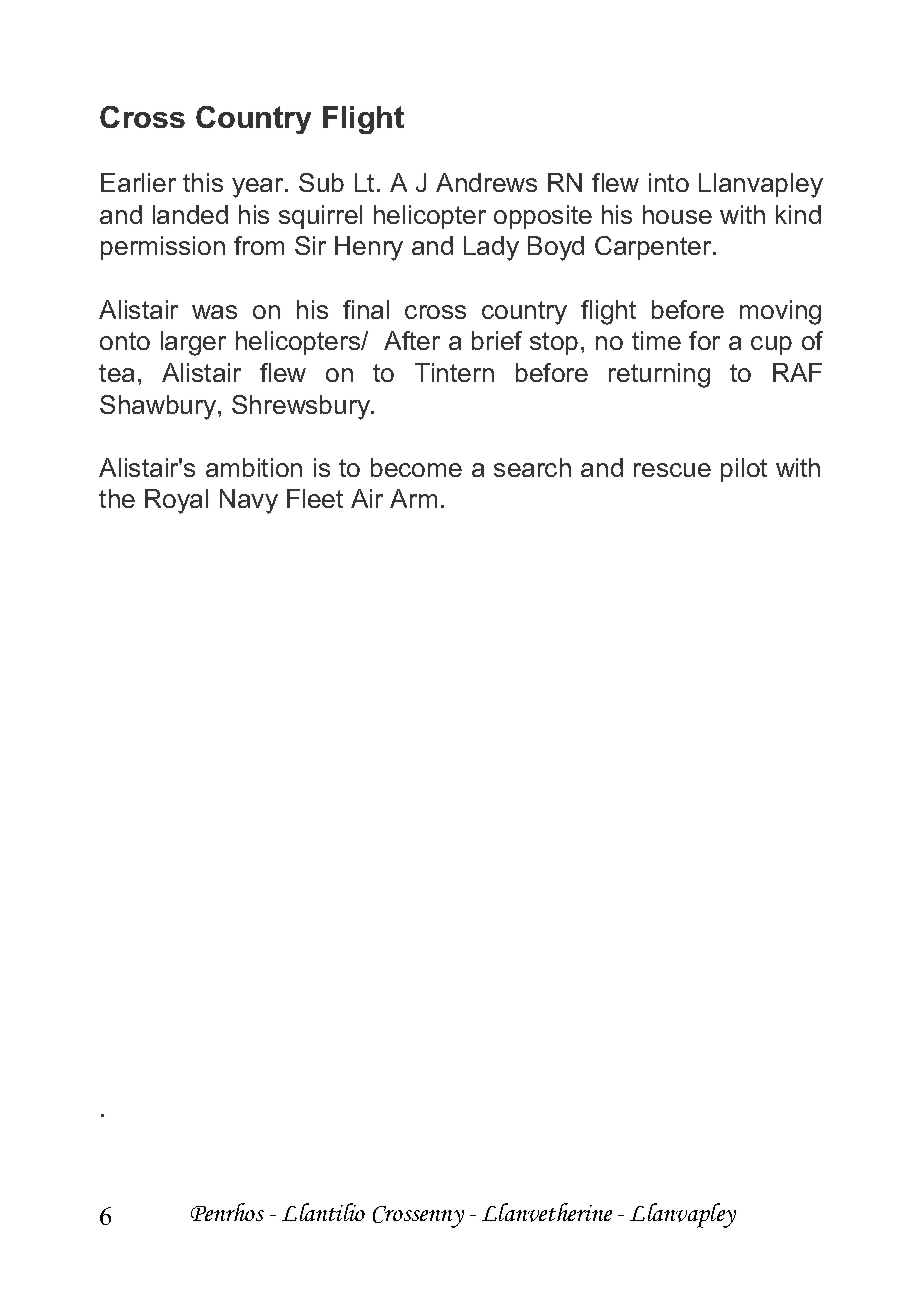 The height and width of the page is (1307, 924). I want to click on returning, so click(659, 375).
